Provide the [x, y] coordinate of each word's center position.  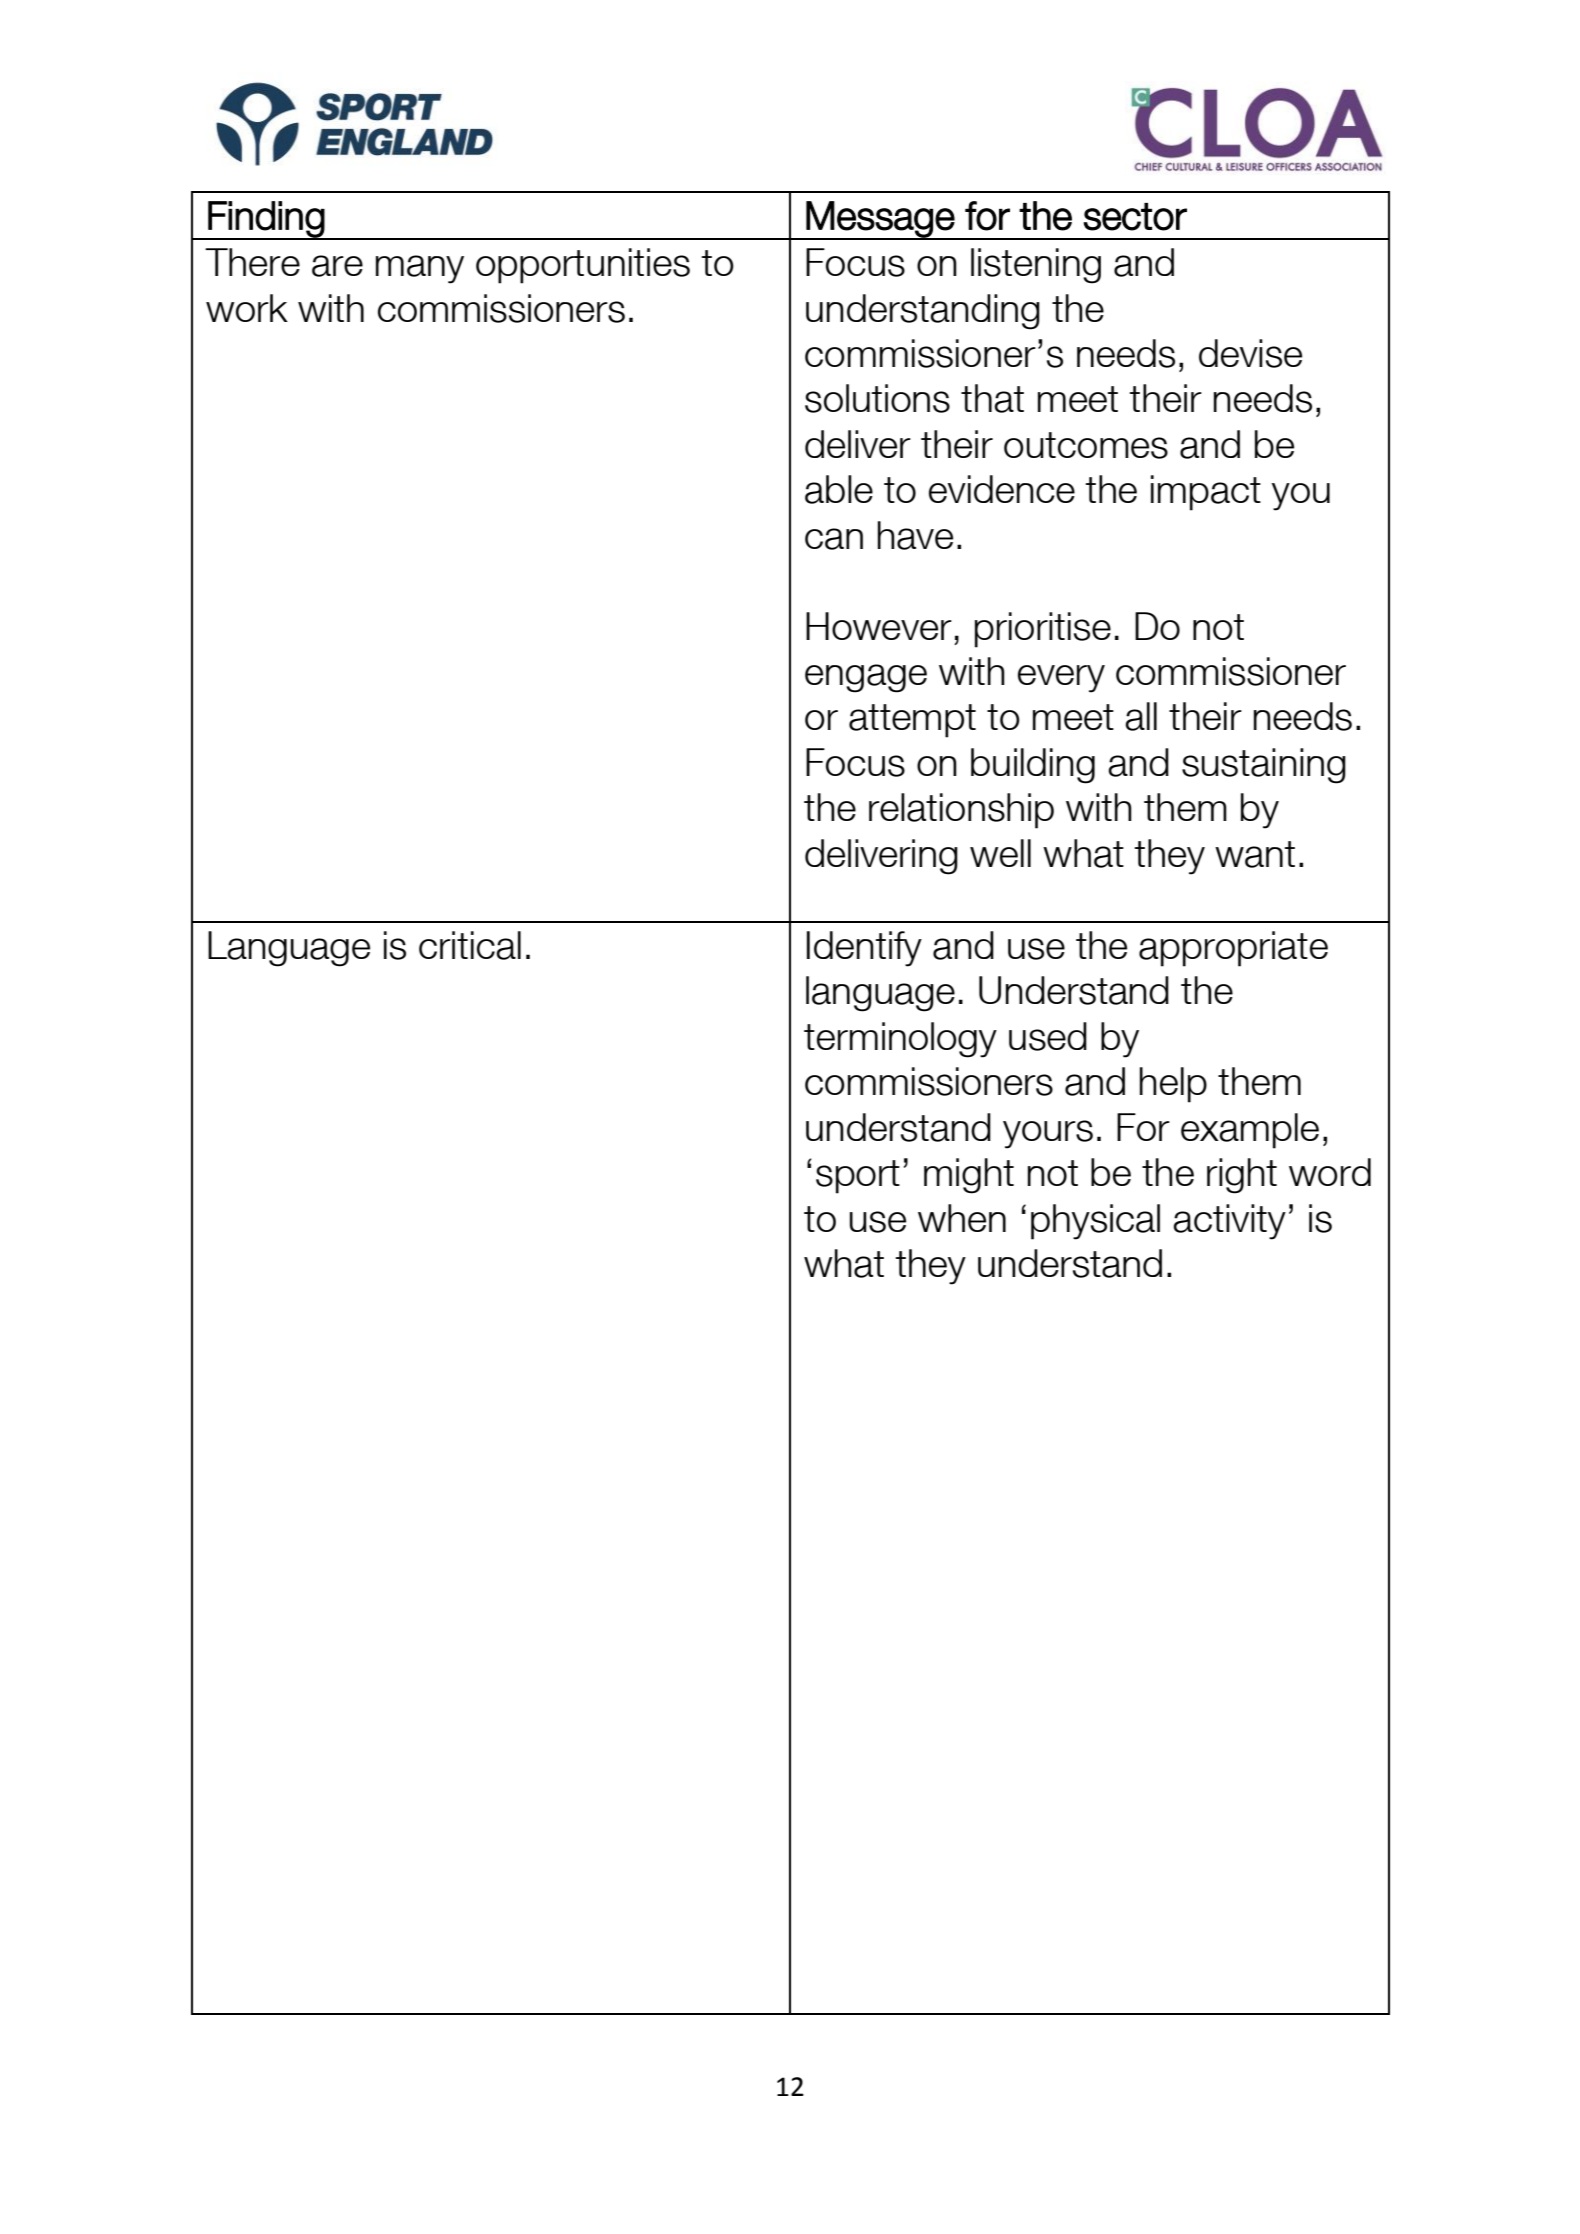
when [962, 1218]
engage [866, 678]
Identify [864, 949]
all [1141, 716]
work [247, 308]
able [839, 489]
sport [858, 1177]
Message [880, 220]
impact [1206, 493]
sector [1135, 217]
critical [470, 945]
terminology [900, 1040]
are [337, 266]
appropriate [1233, 949]
